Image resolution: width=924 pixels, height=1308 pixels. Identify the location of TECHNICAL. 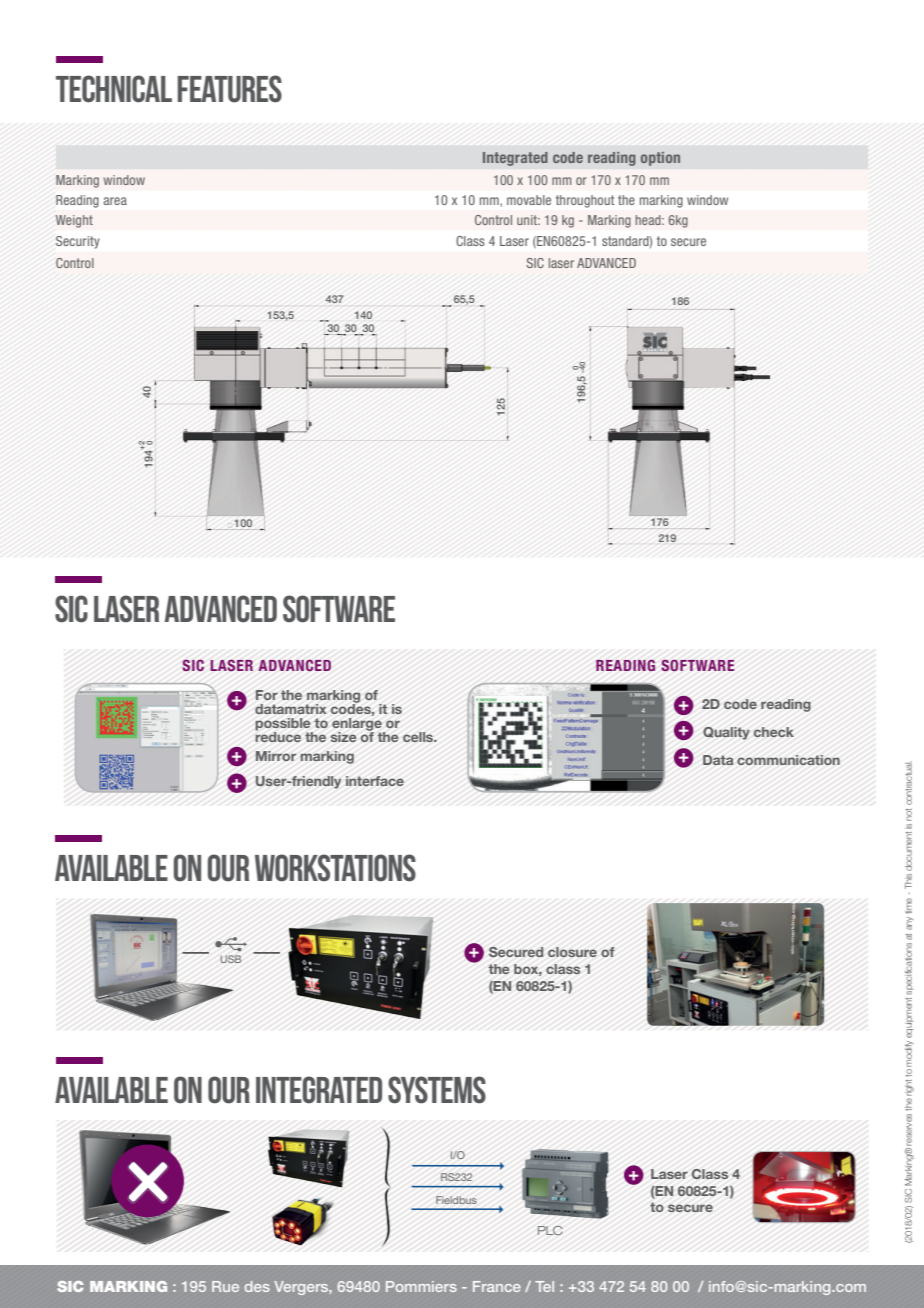
(114, 89).
